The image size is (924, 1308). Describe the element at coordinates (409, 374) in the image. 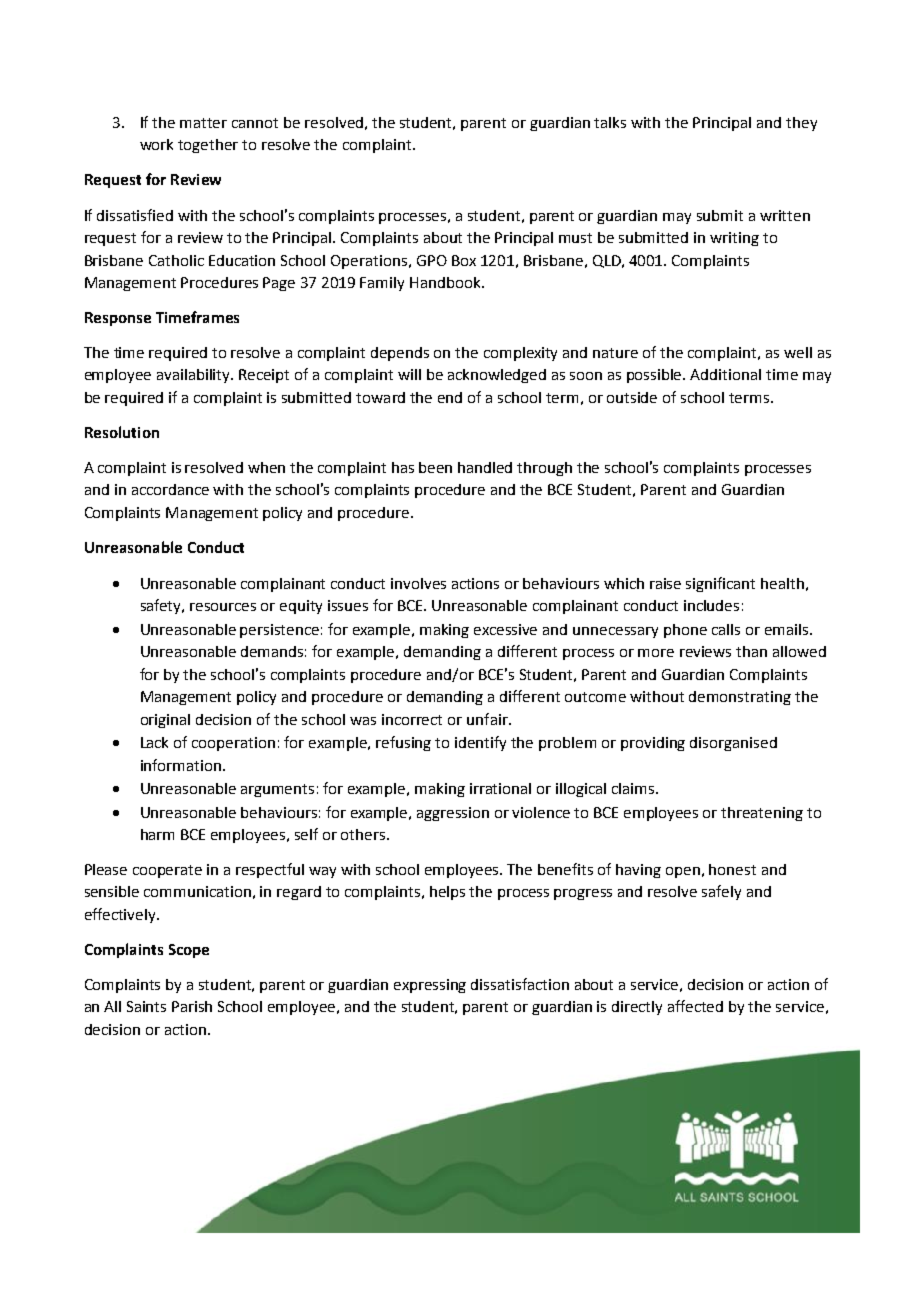

I see `will` at that location.
